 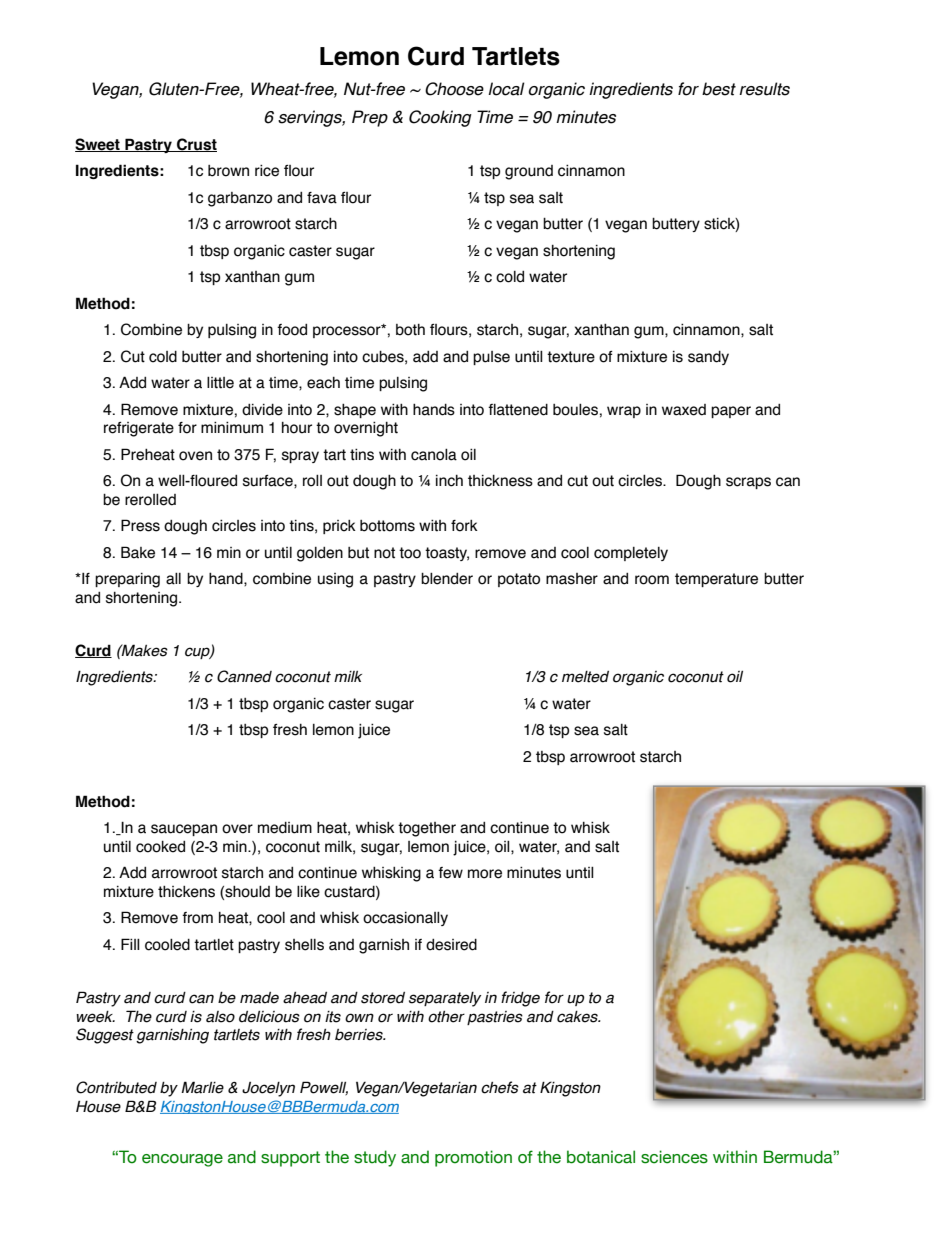 What do you see at coordinates (186, 892) in the screenshot?
I see `thickens` at bounding box center [186, 892].
